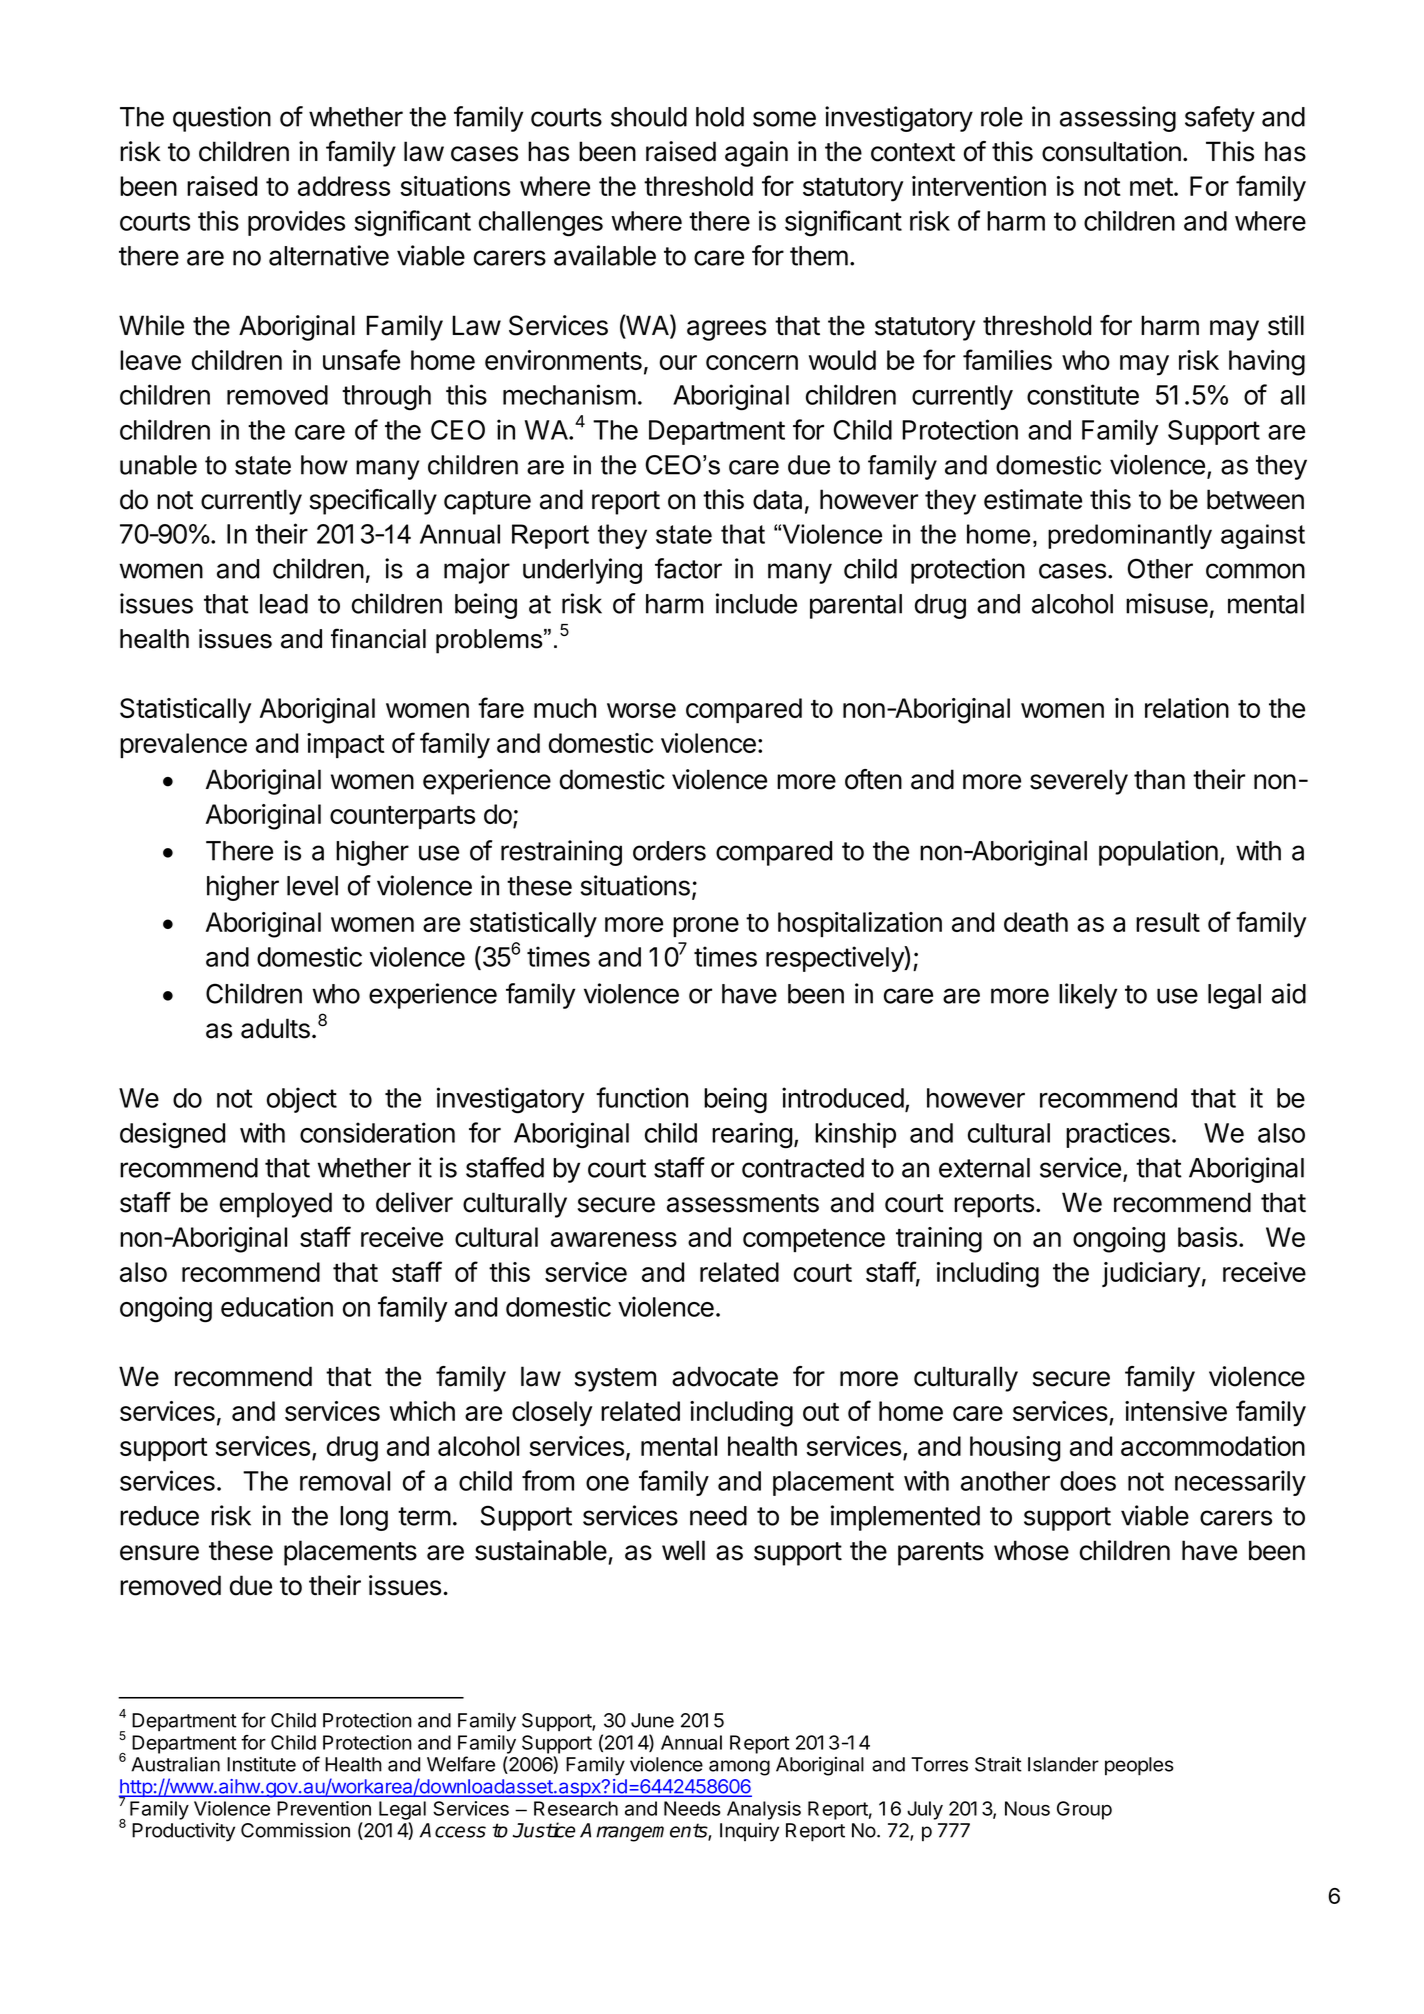 The height and width of the screenshot is (2014, 1424). Describe the element at coordinates (344, 186) in the screenshot. I see `address` at that location.
